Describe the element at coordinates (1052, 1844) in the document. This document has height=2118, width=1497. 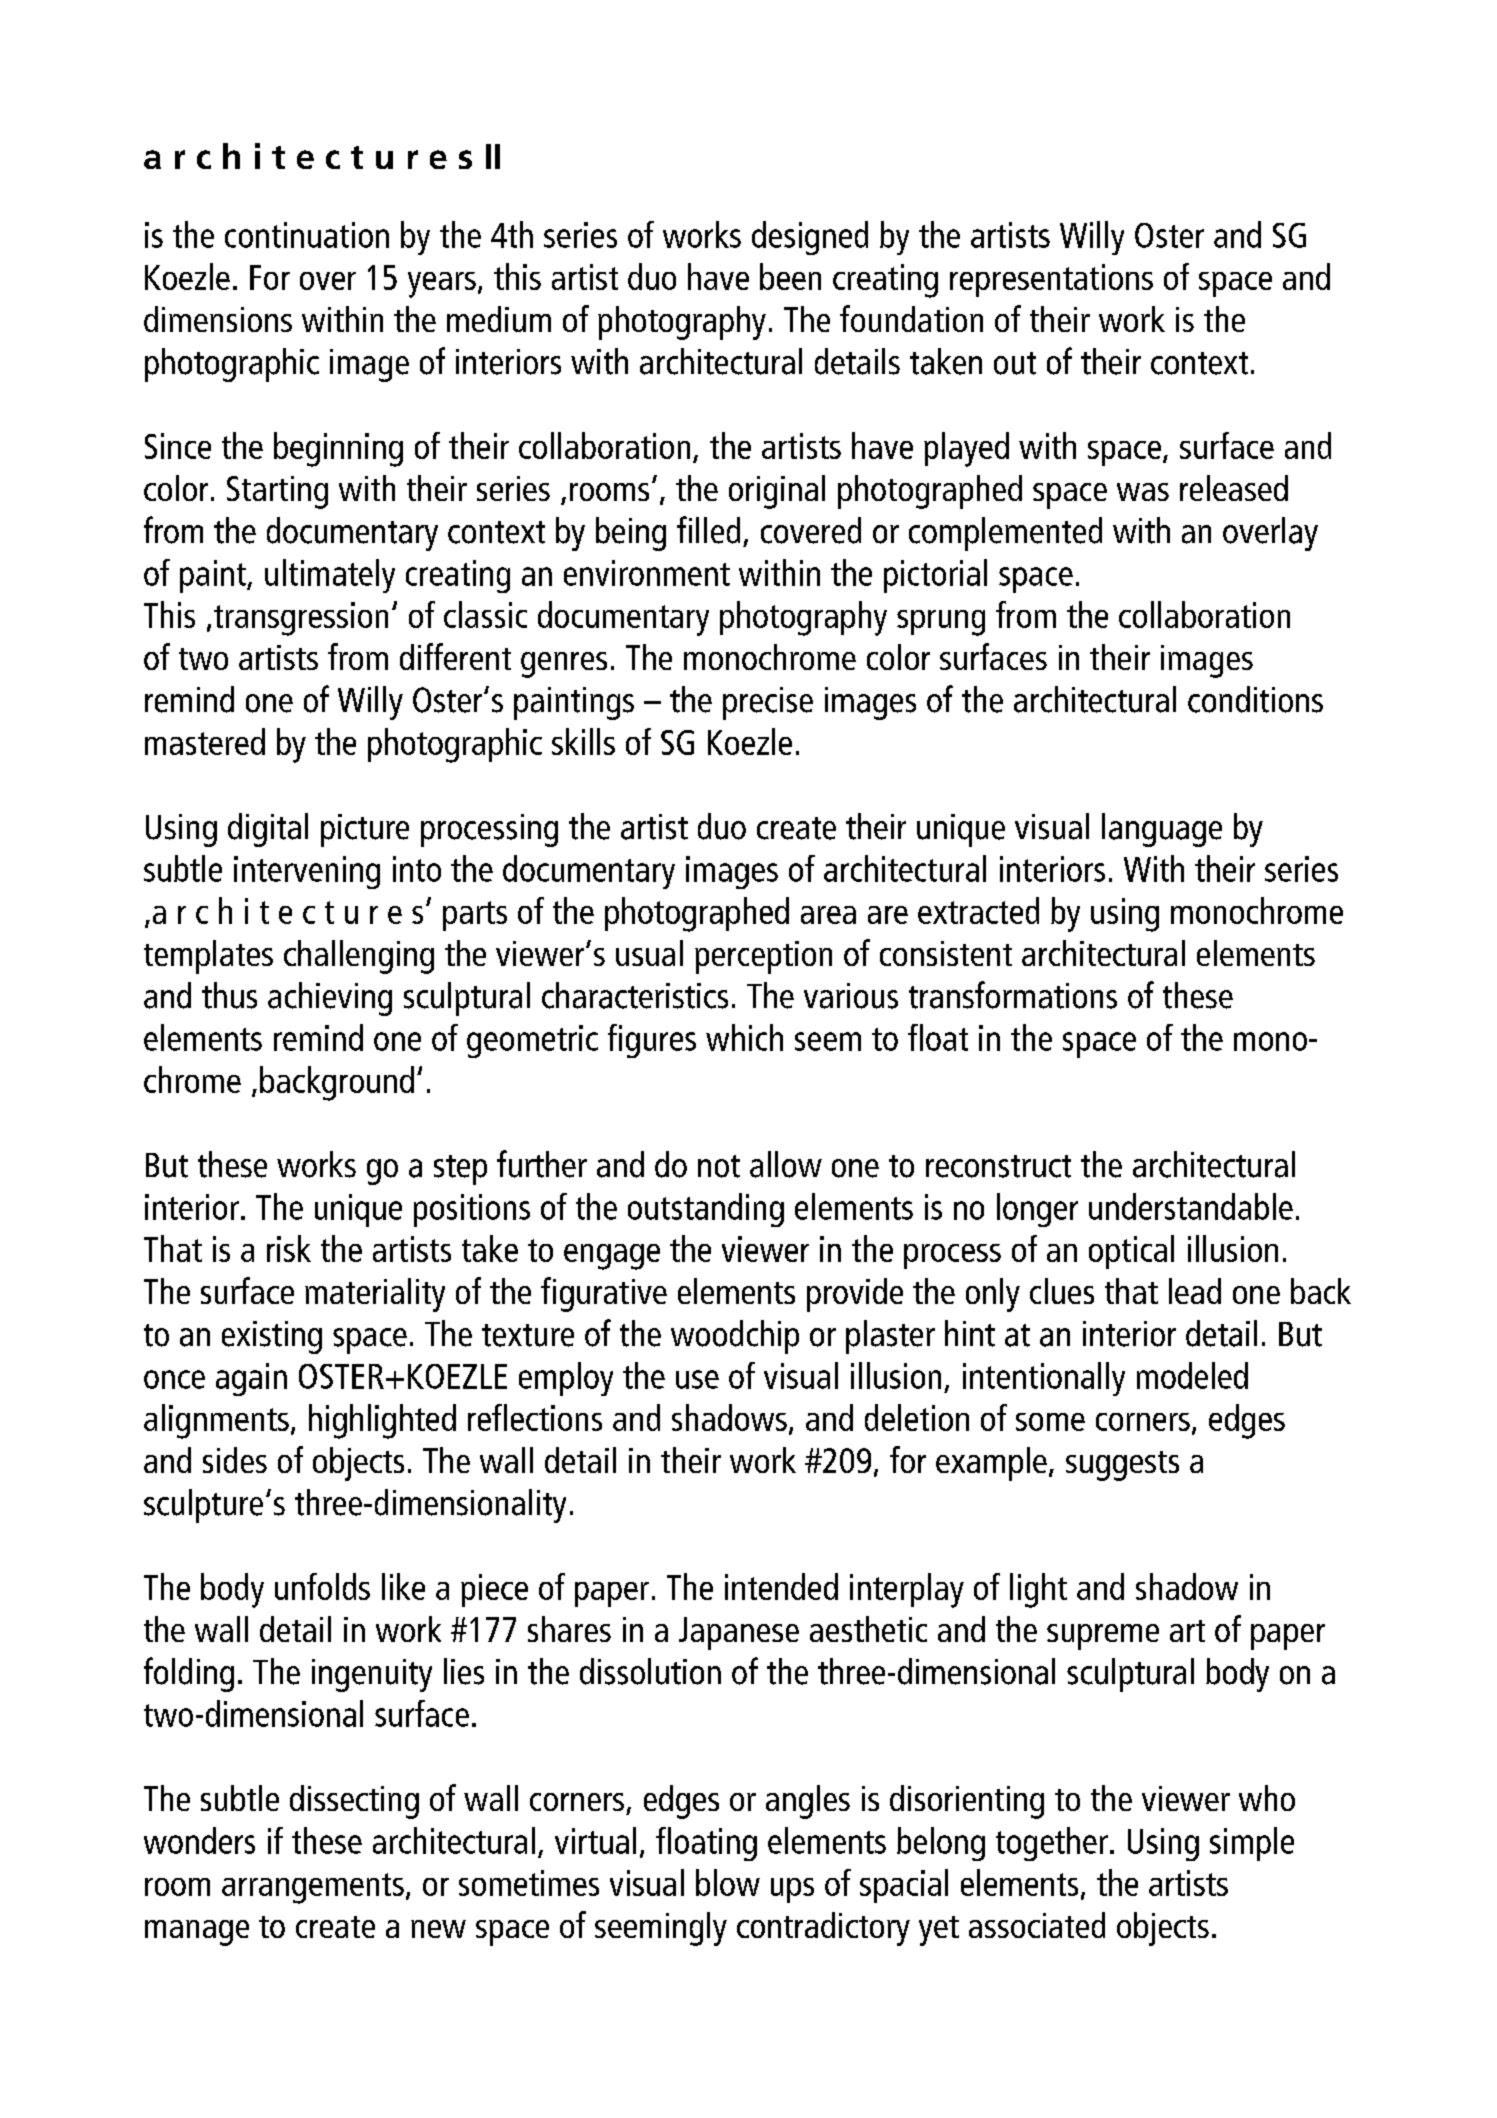
I see `together` at that location.
